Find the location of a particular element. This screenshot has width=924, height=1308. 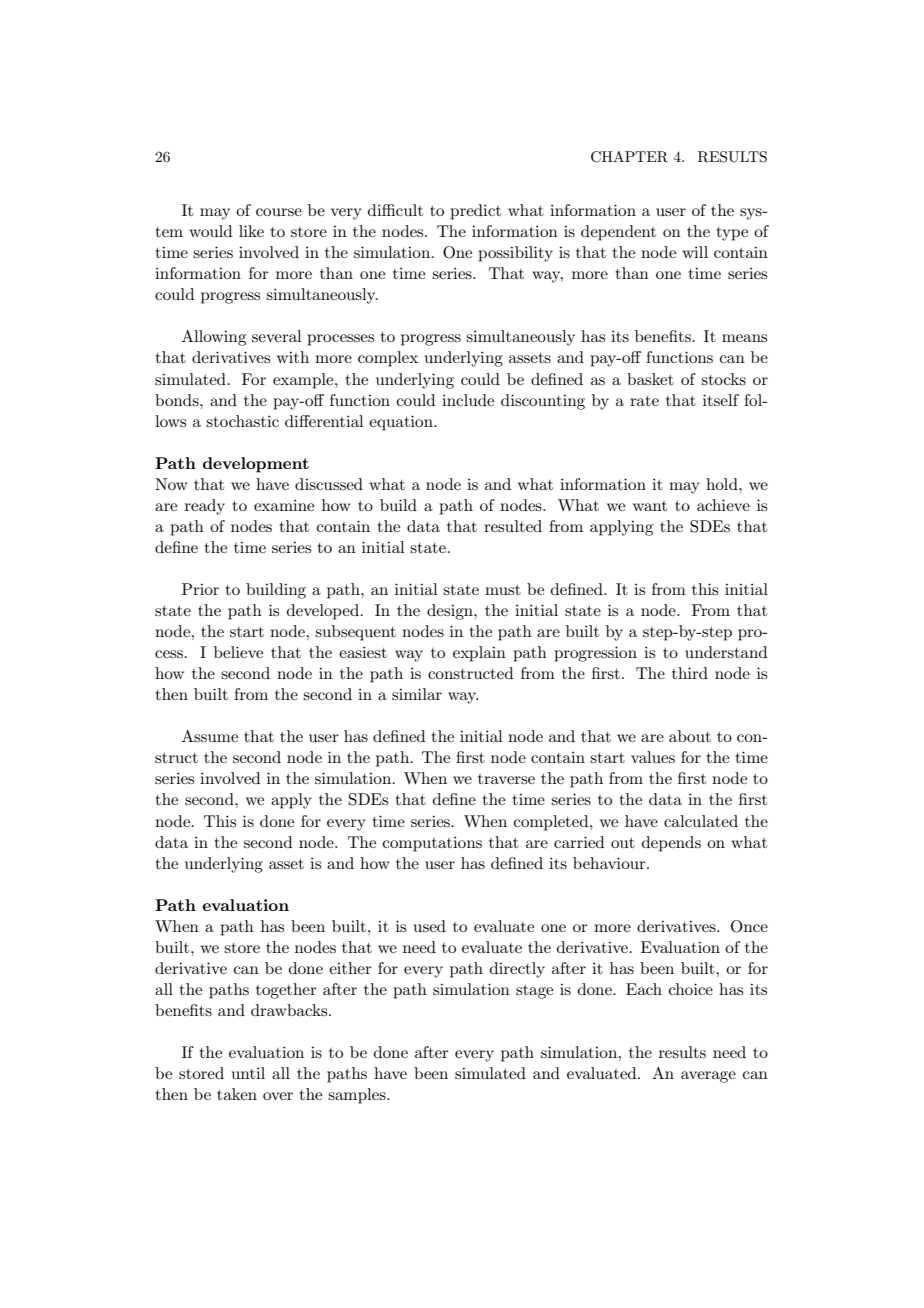

include is located at coordinates (468, 400).
